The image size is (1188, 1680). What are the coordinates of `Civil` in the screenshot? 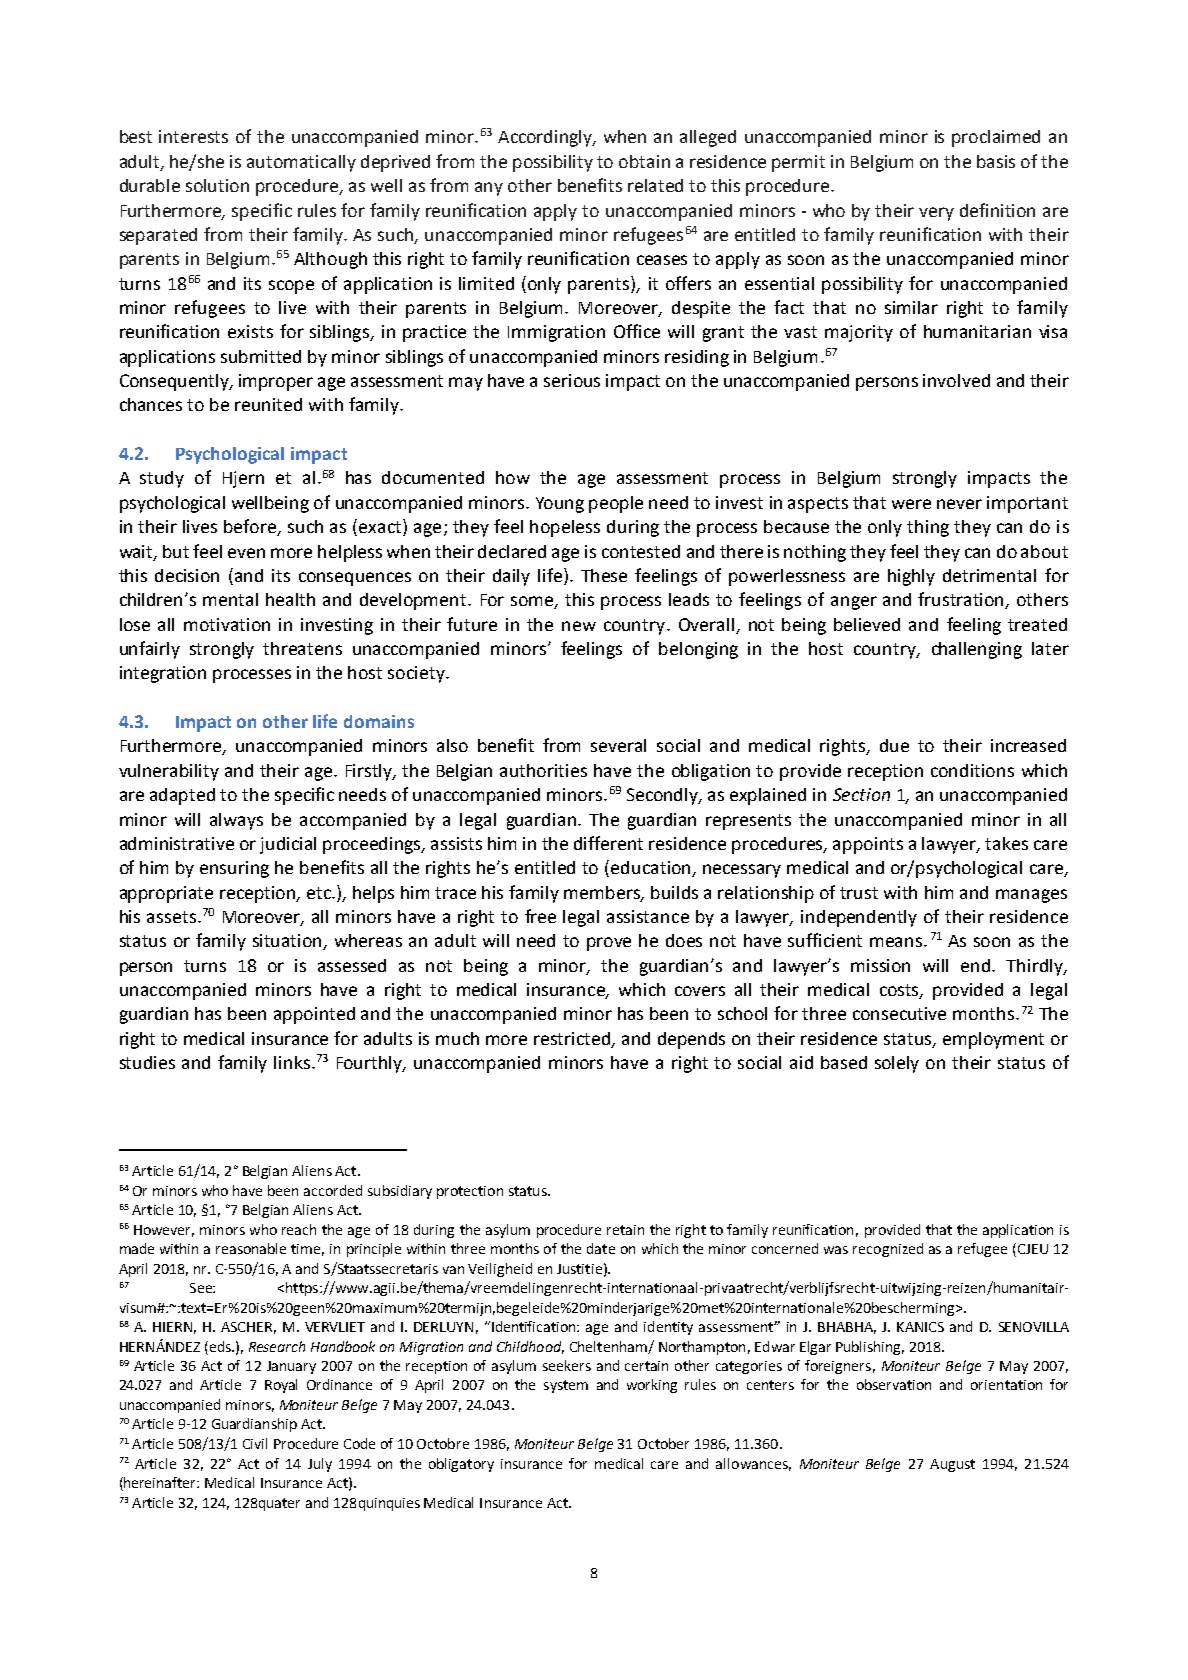 It's located at (255, 1443).
